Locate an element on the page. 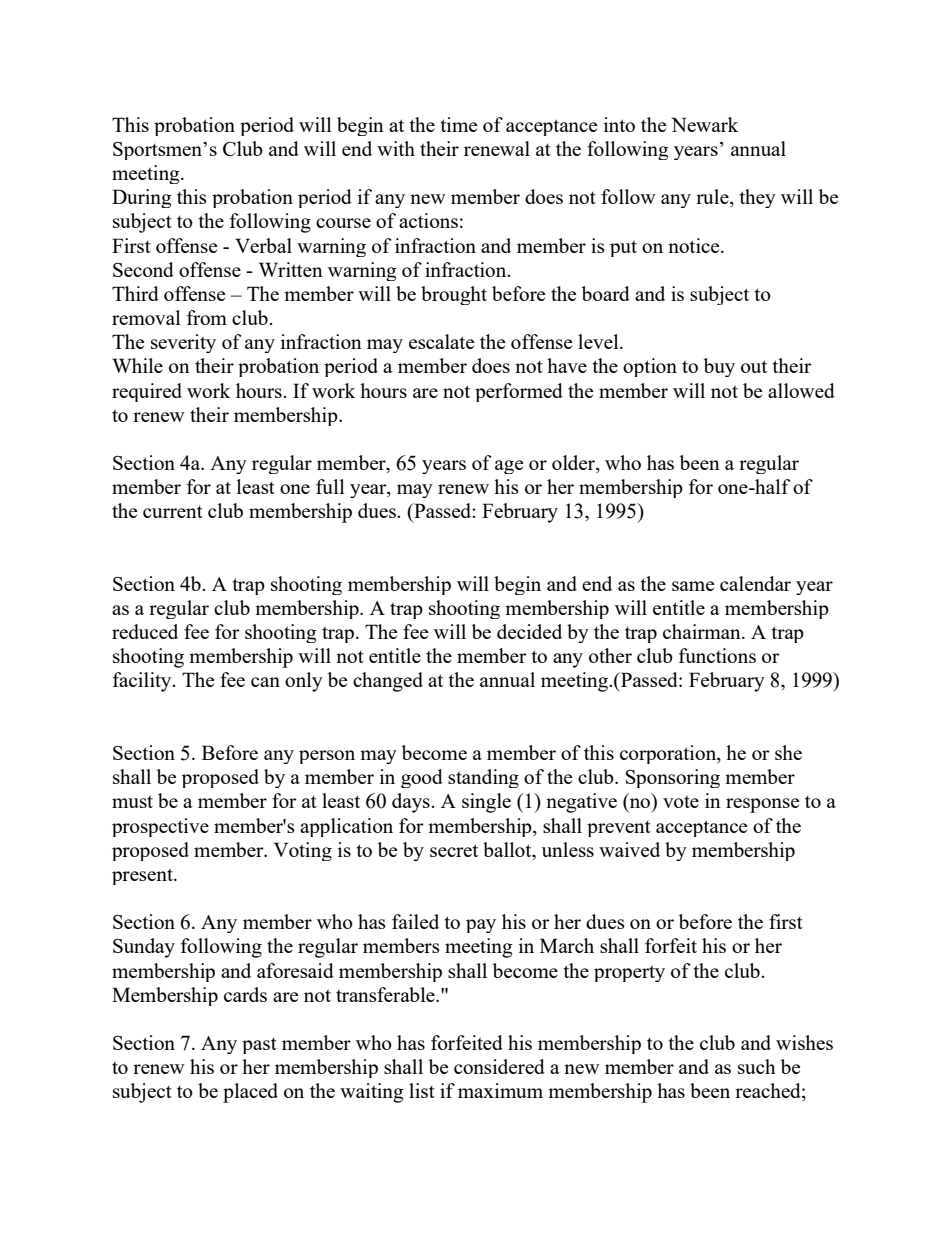  decided is located at coordinates (529, 631).
